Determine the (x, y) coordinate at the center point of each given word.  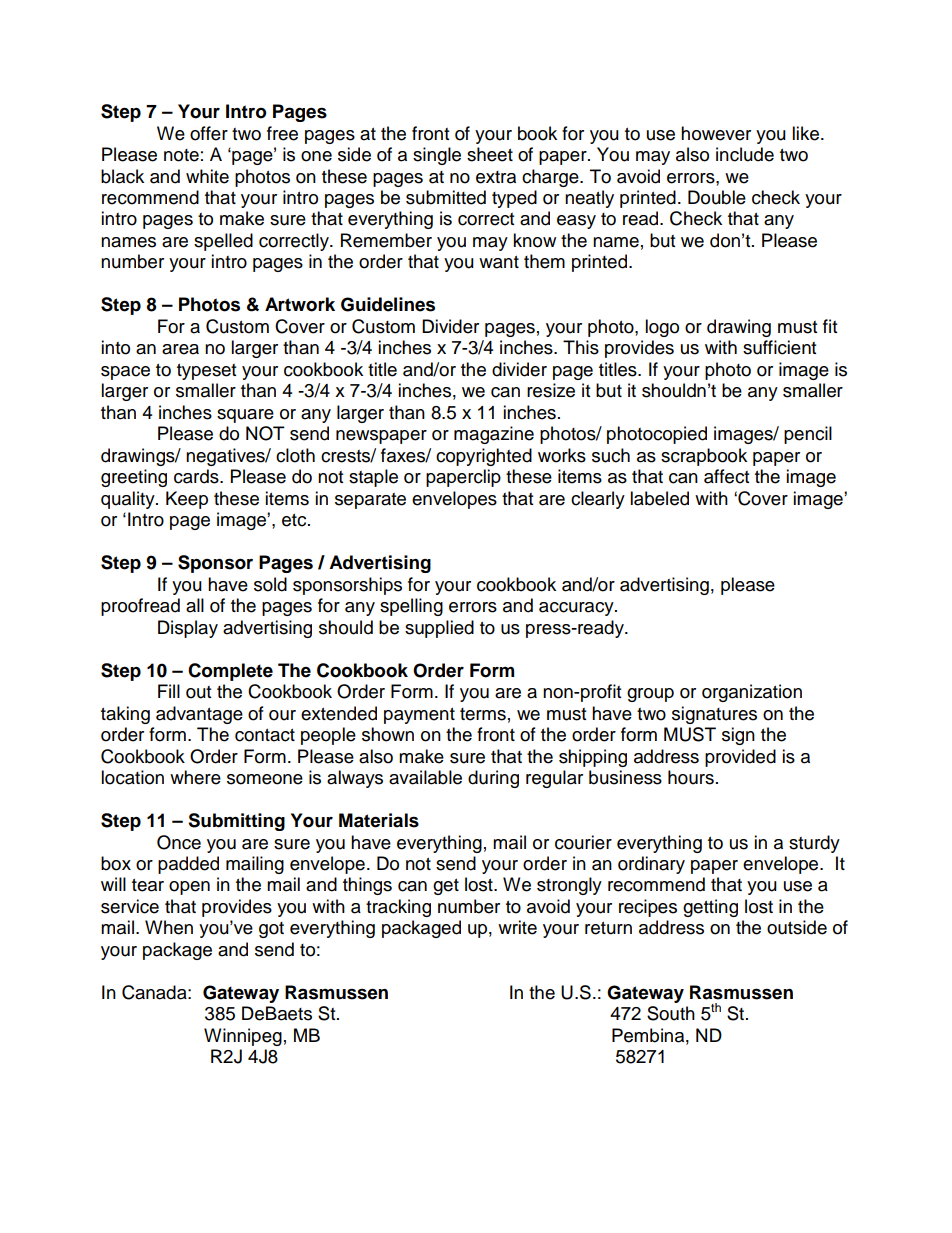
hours (691, 777)
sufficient (779, 347)
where (195, 777)
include (745, 154)
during (493, 779)
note (181, 155)
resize (551, 390)
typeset (206, 372)
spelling (411, 607)
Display (188, 629)
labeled (659, 498)
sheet (490, 154)
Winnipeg (243, 1037)
